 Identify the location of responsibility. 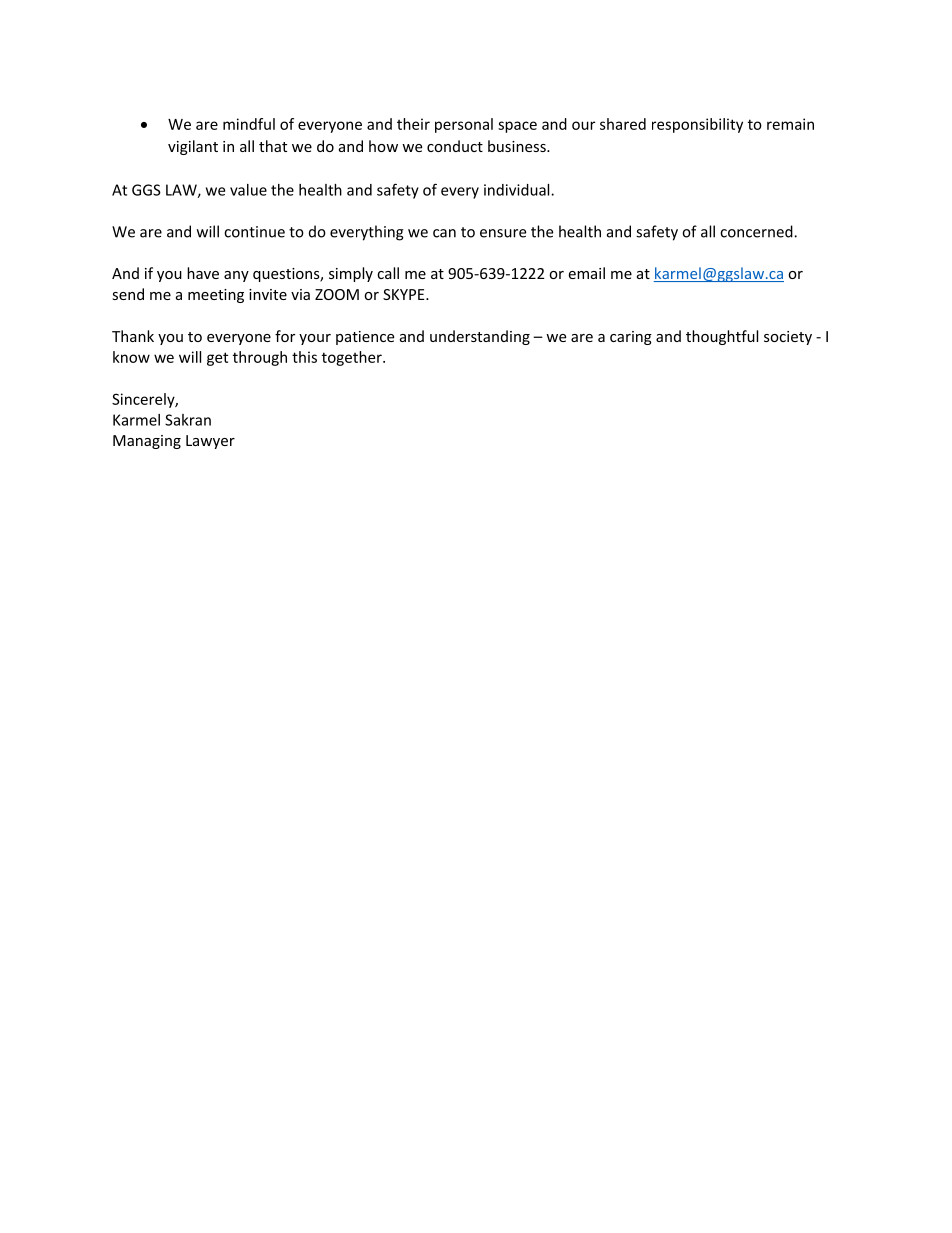
(697, 125).
